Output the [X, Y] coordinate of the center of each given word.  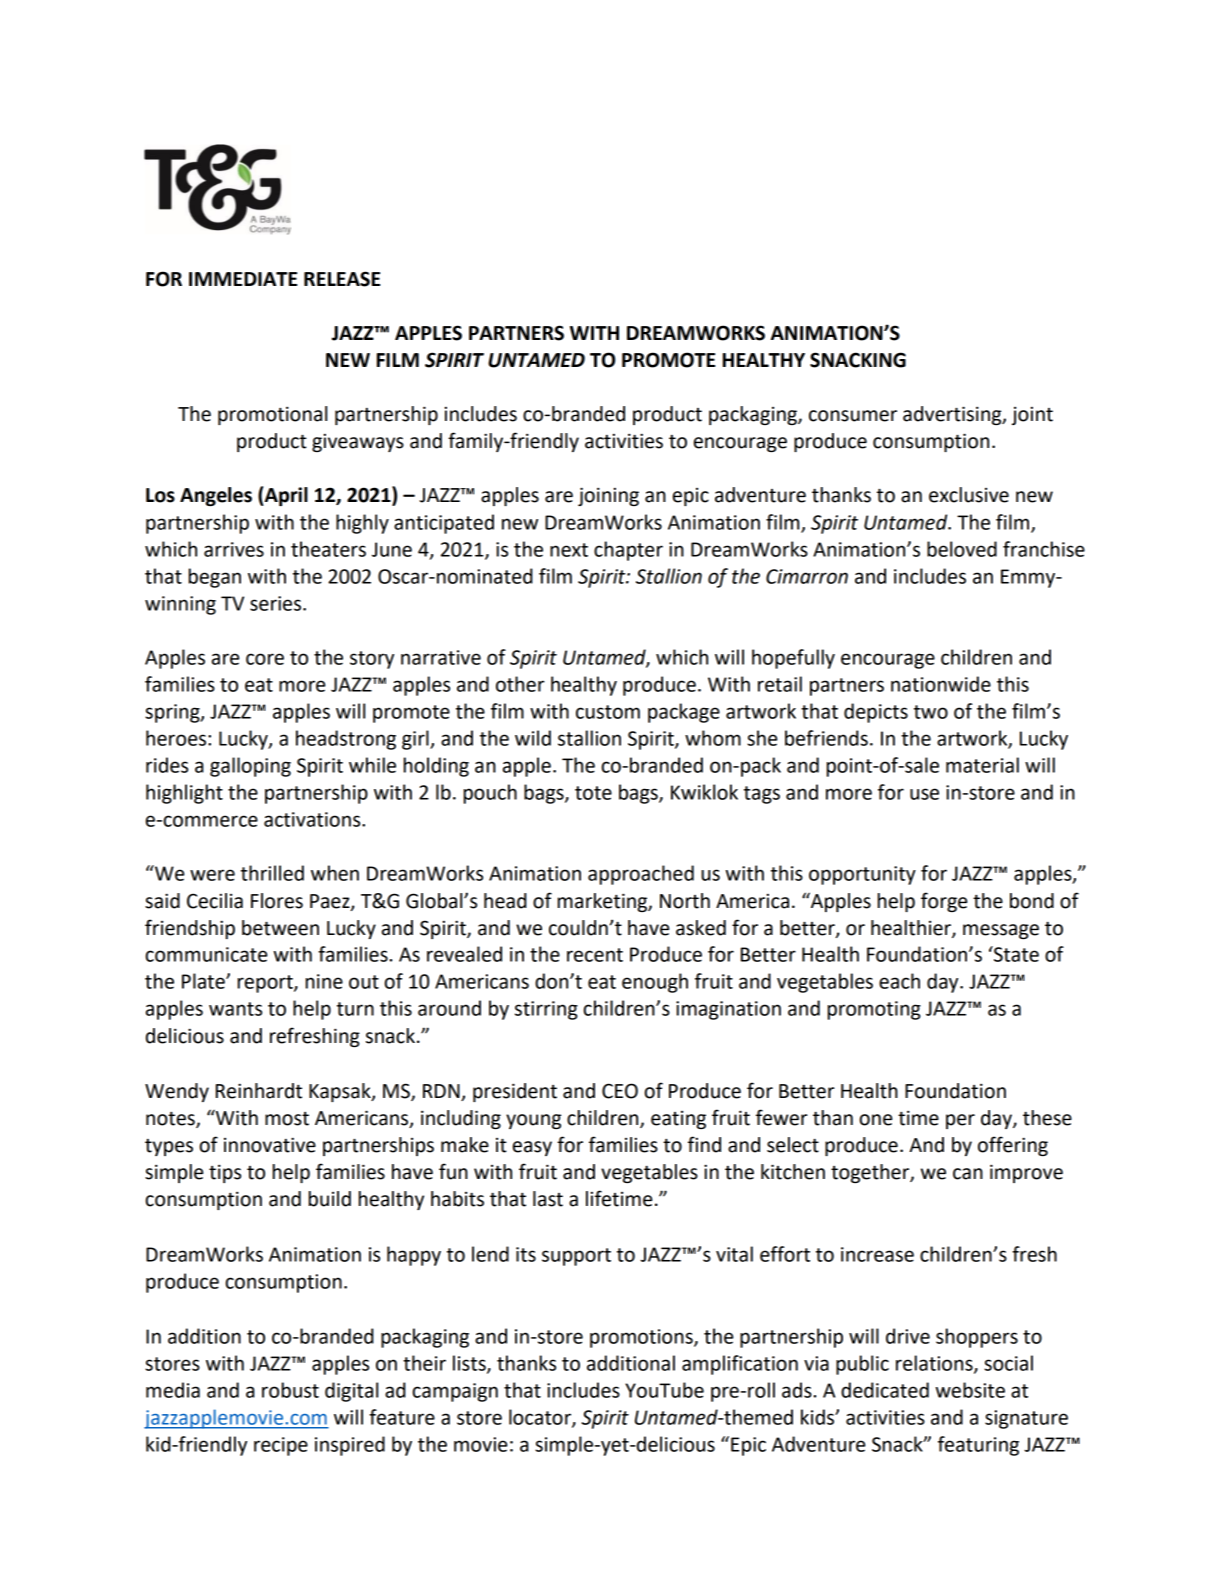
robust [290, 1390]
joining [608, 496]
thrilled [272, 873]
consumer [853, 416]
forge [944, 902]
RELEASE [342, 279]
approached [641, 875]
